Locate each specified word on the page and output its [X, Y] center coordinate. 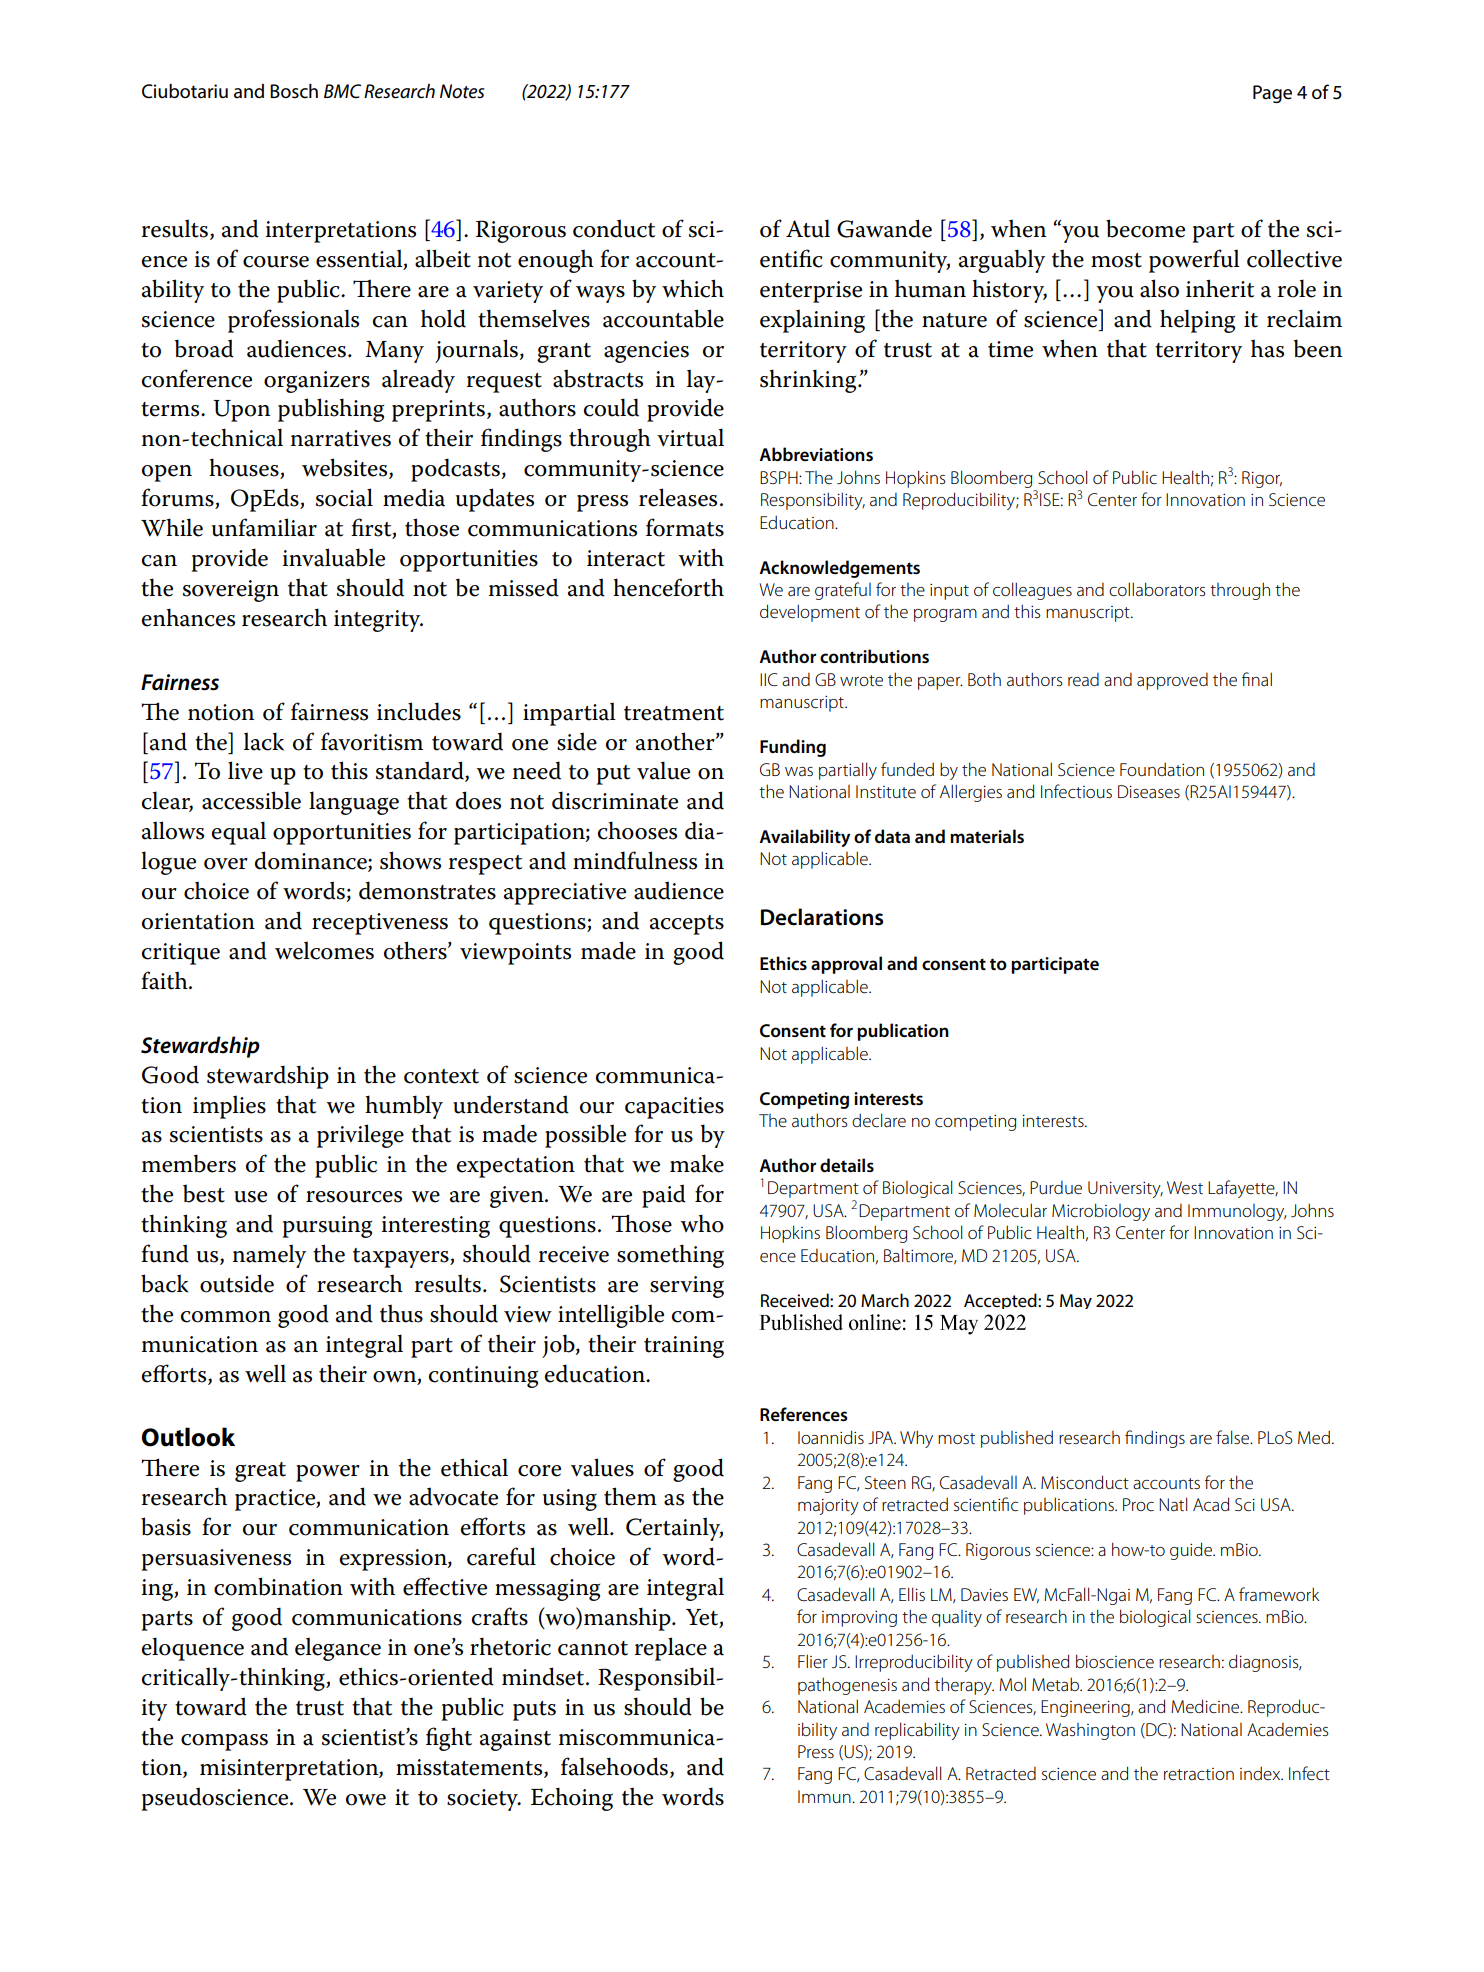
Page [1272, 94]
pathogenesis [847, 1686]
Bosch [294, 91]
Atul [808, 228]
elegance [338, 1649]
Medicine [1206, 1706]
